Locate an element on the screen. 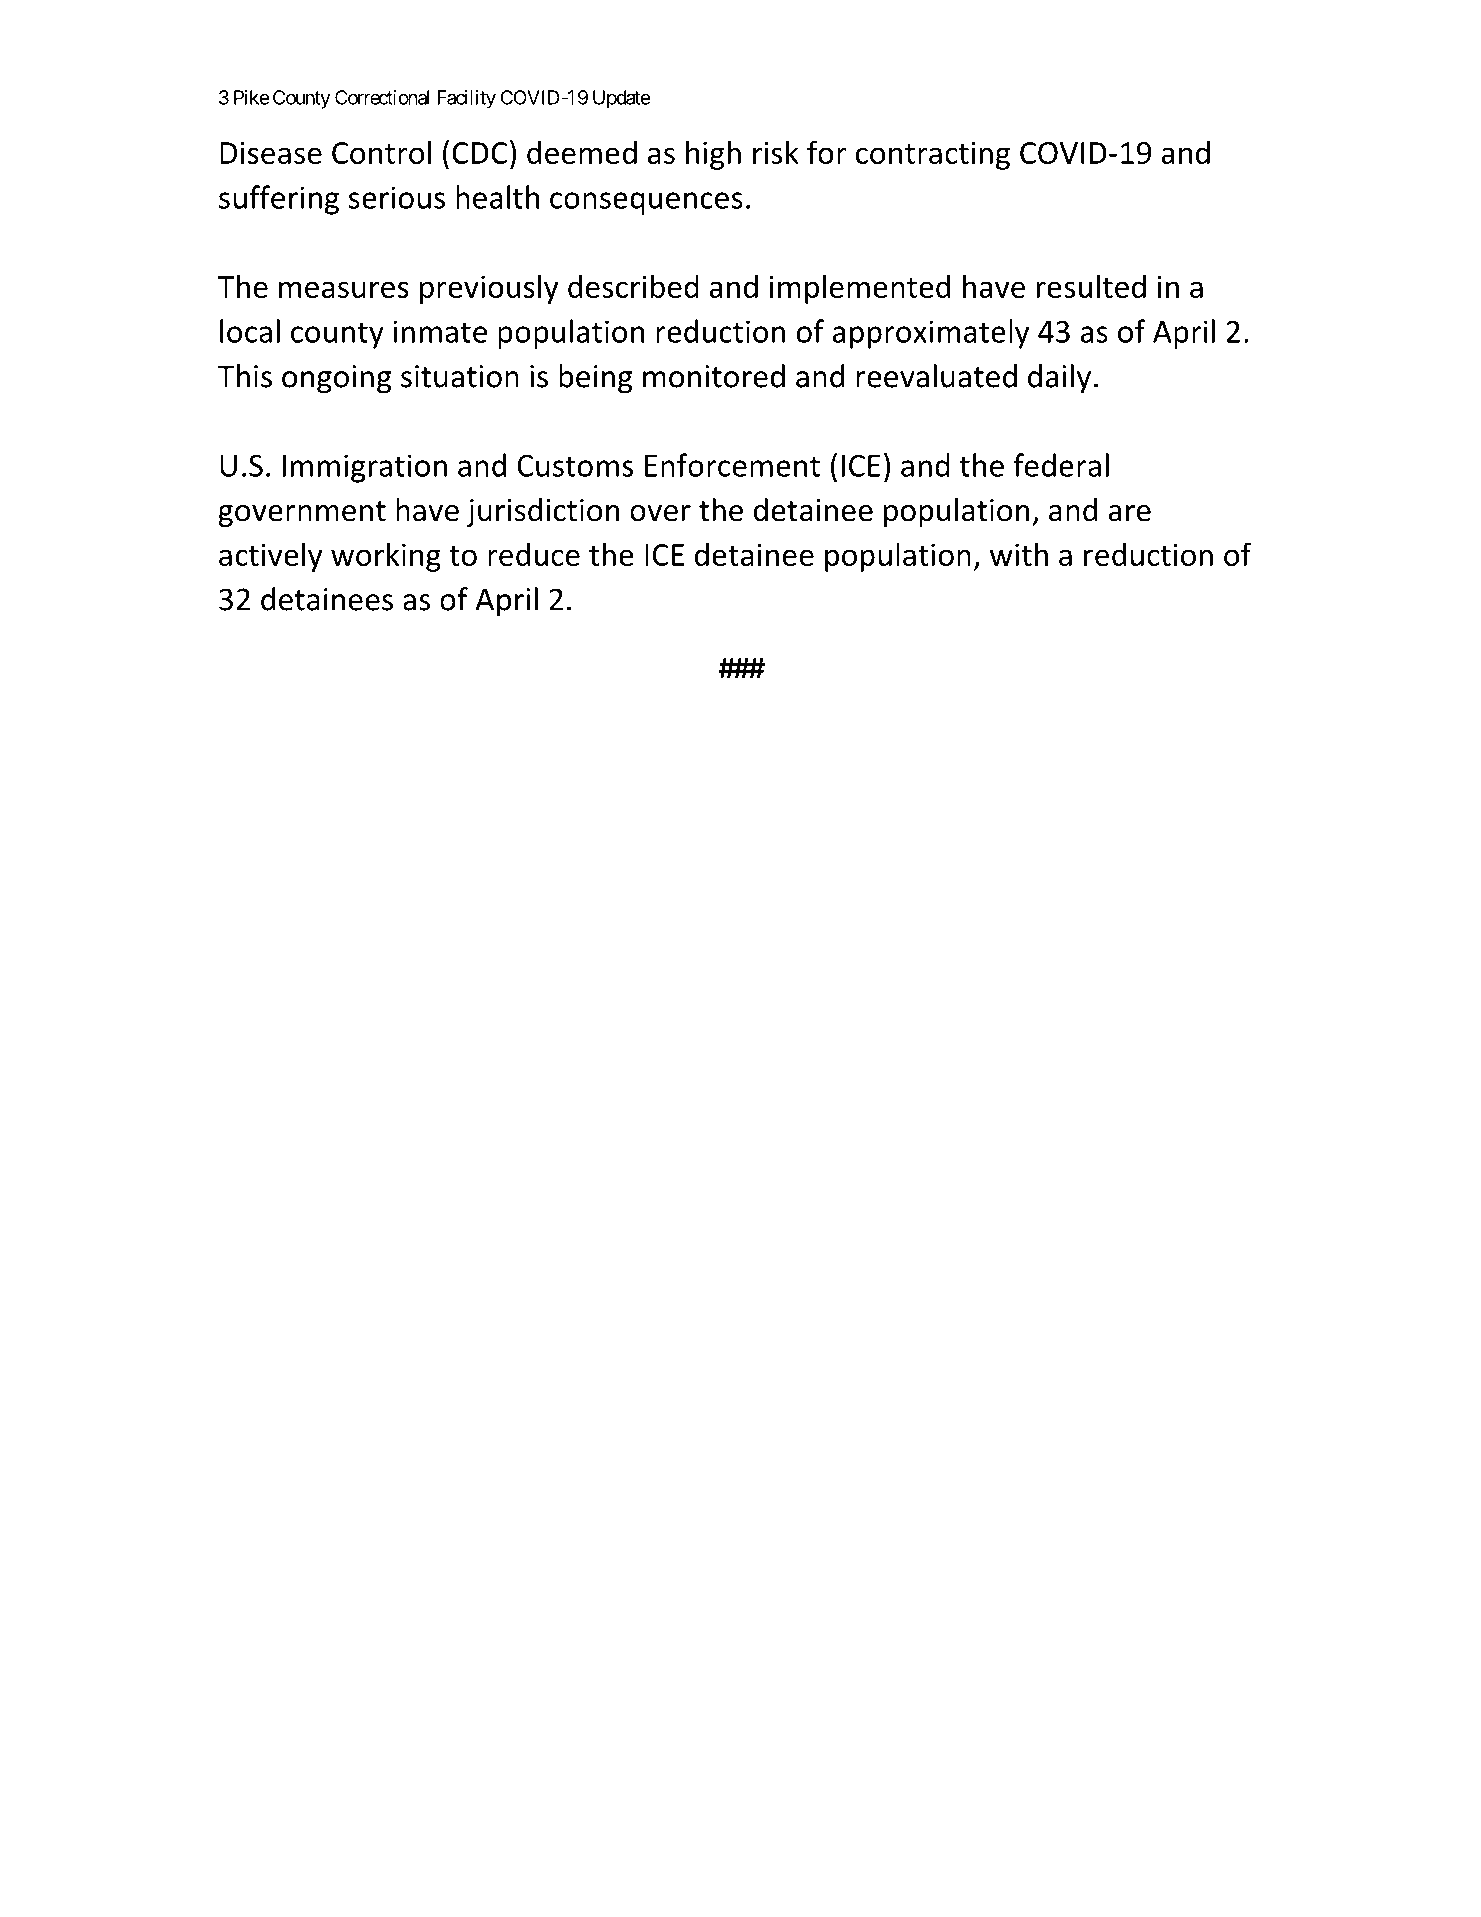 The width and height of the screenshot is (1481, 1917). Correctional is located at coordinates (382, 97).
